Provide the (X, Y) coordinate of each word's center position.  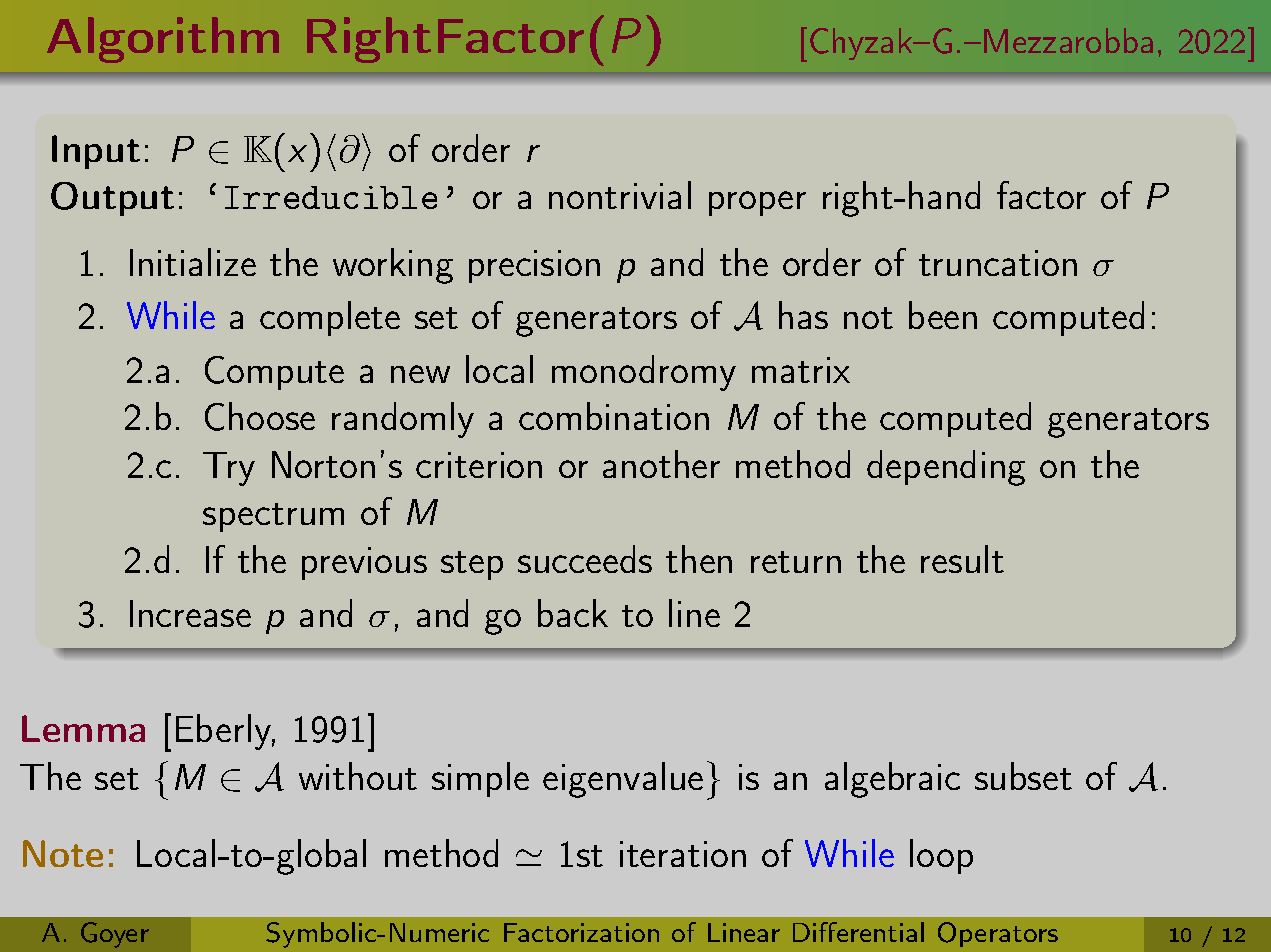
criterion (479, 465)
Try (229, 469)
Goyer (115, 935)
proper (757, 203)
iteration (683, 854)
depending (946, 468)
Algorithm (163, 40)
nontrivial (620, 195)
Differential (858, 932)
